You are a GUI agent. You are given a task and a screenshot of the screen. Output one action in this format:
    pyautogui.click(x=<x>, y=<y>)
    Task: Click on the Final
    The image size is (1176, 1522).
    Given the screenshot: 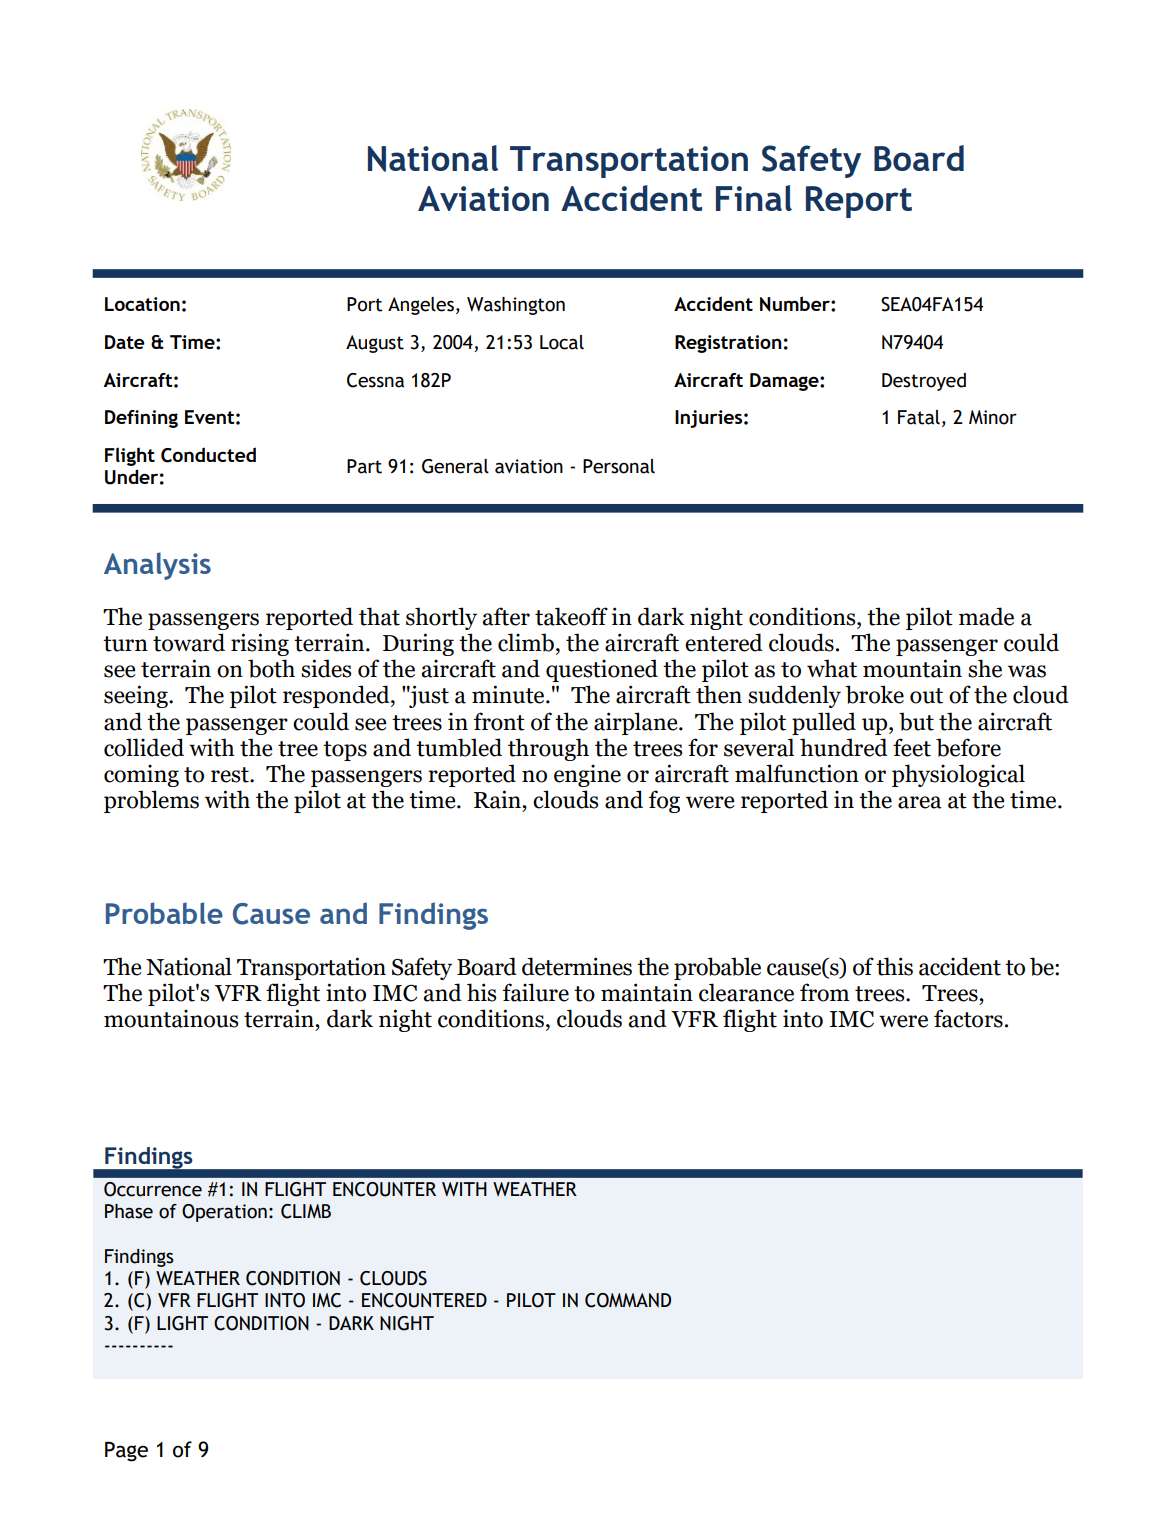 What is the action you would take?
    pyautogui.click(x=754, y=198)
